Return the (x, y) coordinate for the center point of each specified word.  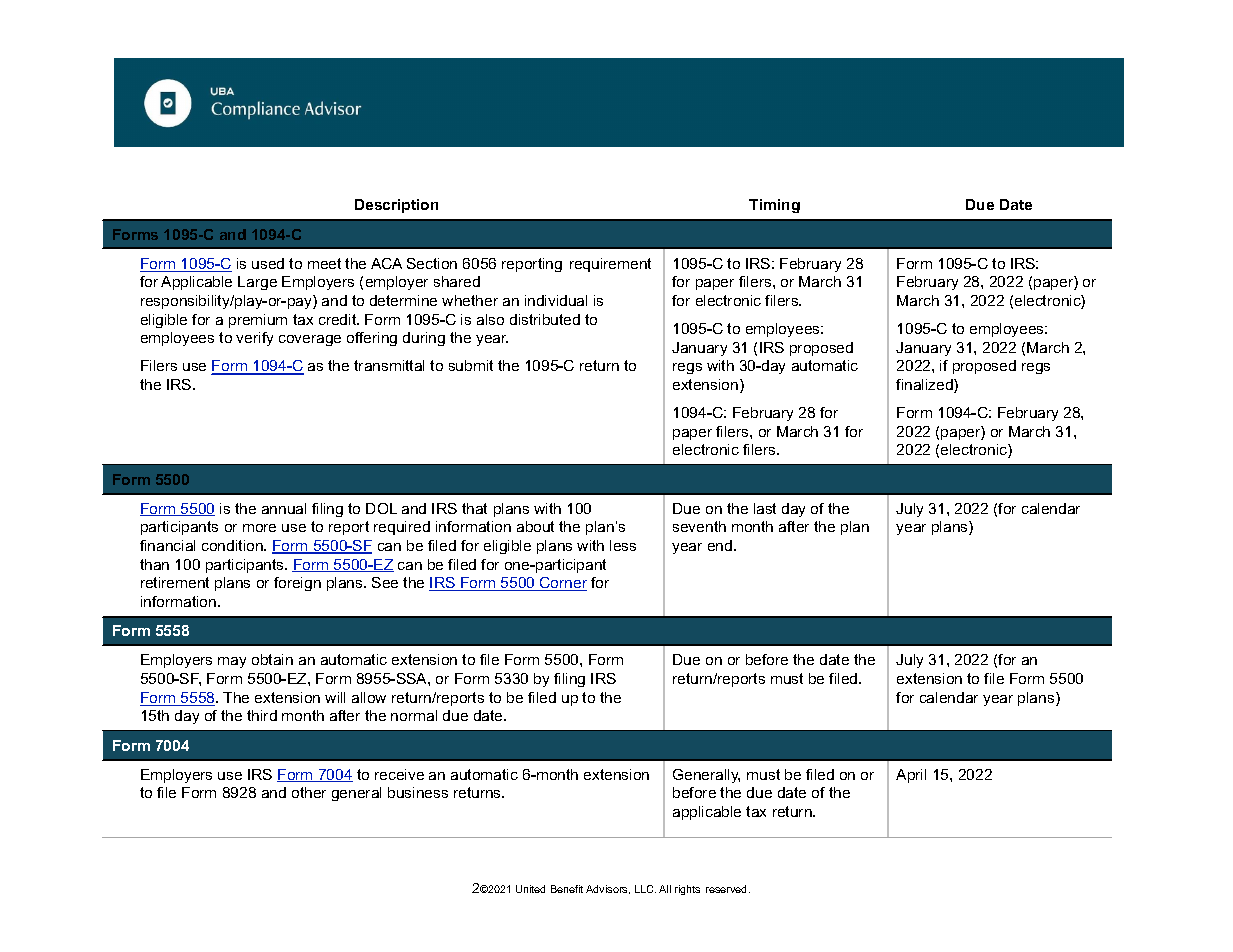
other (309, 792)
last (765, 508)
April (911, 776)
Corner (562, 584)
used (268, 263)
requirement (610, 265)
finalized (925, 386)
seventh (699, 526)
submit (471, 365)
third (262, 715)
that (474, 508)
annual (284, 508)
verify (254, 339)
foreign (297, 584)
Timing (774, 206)
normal (414, 715)
